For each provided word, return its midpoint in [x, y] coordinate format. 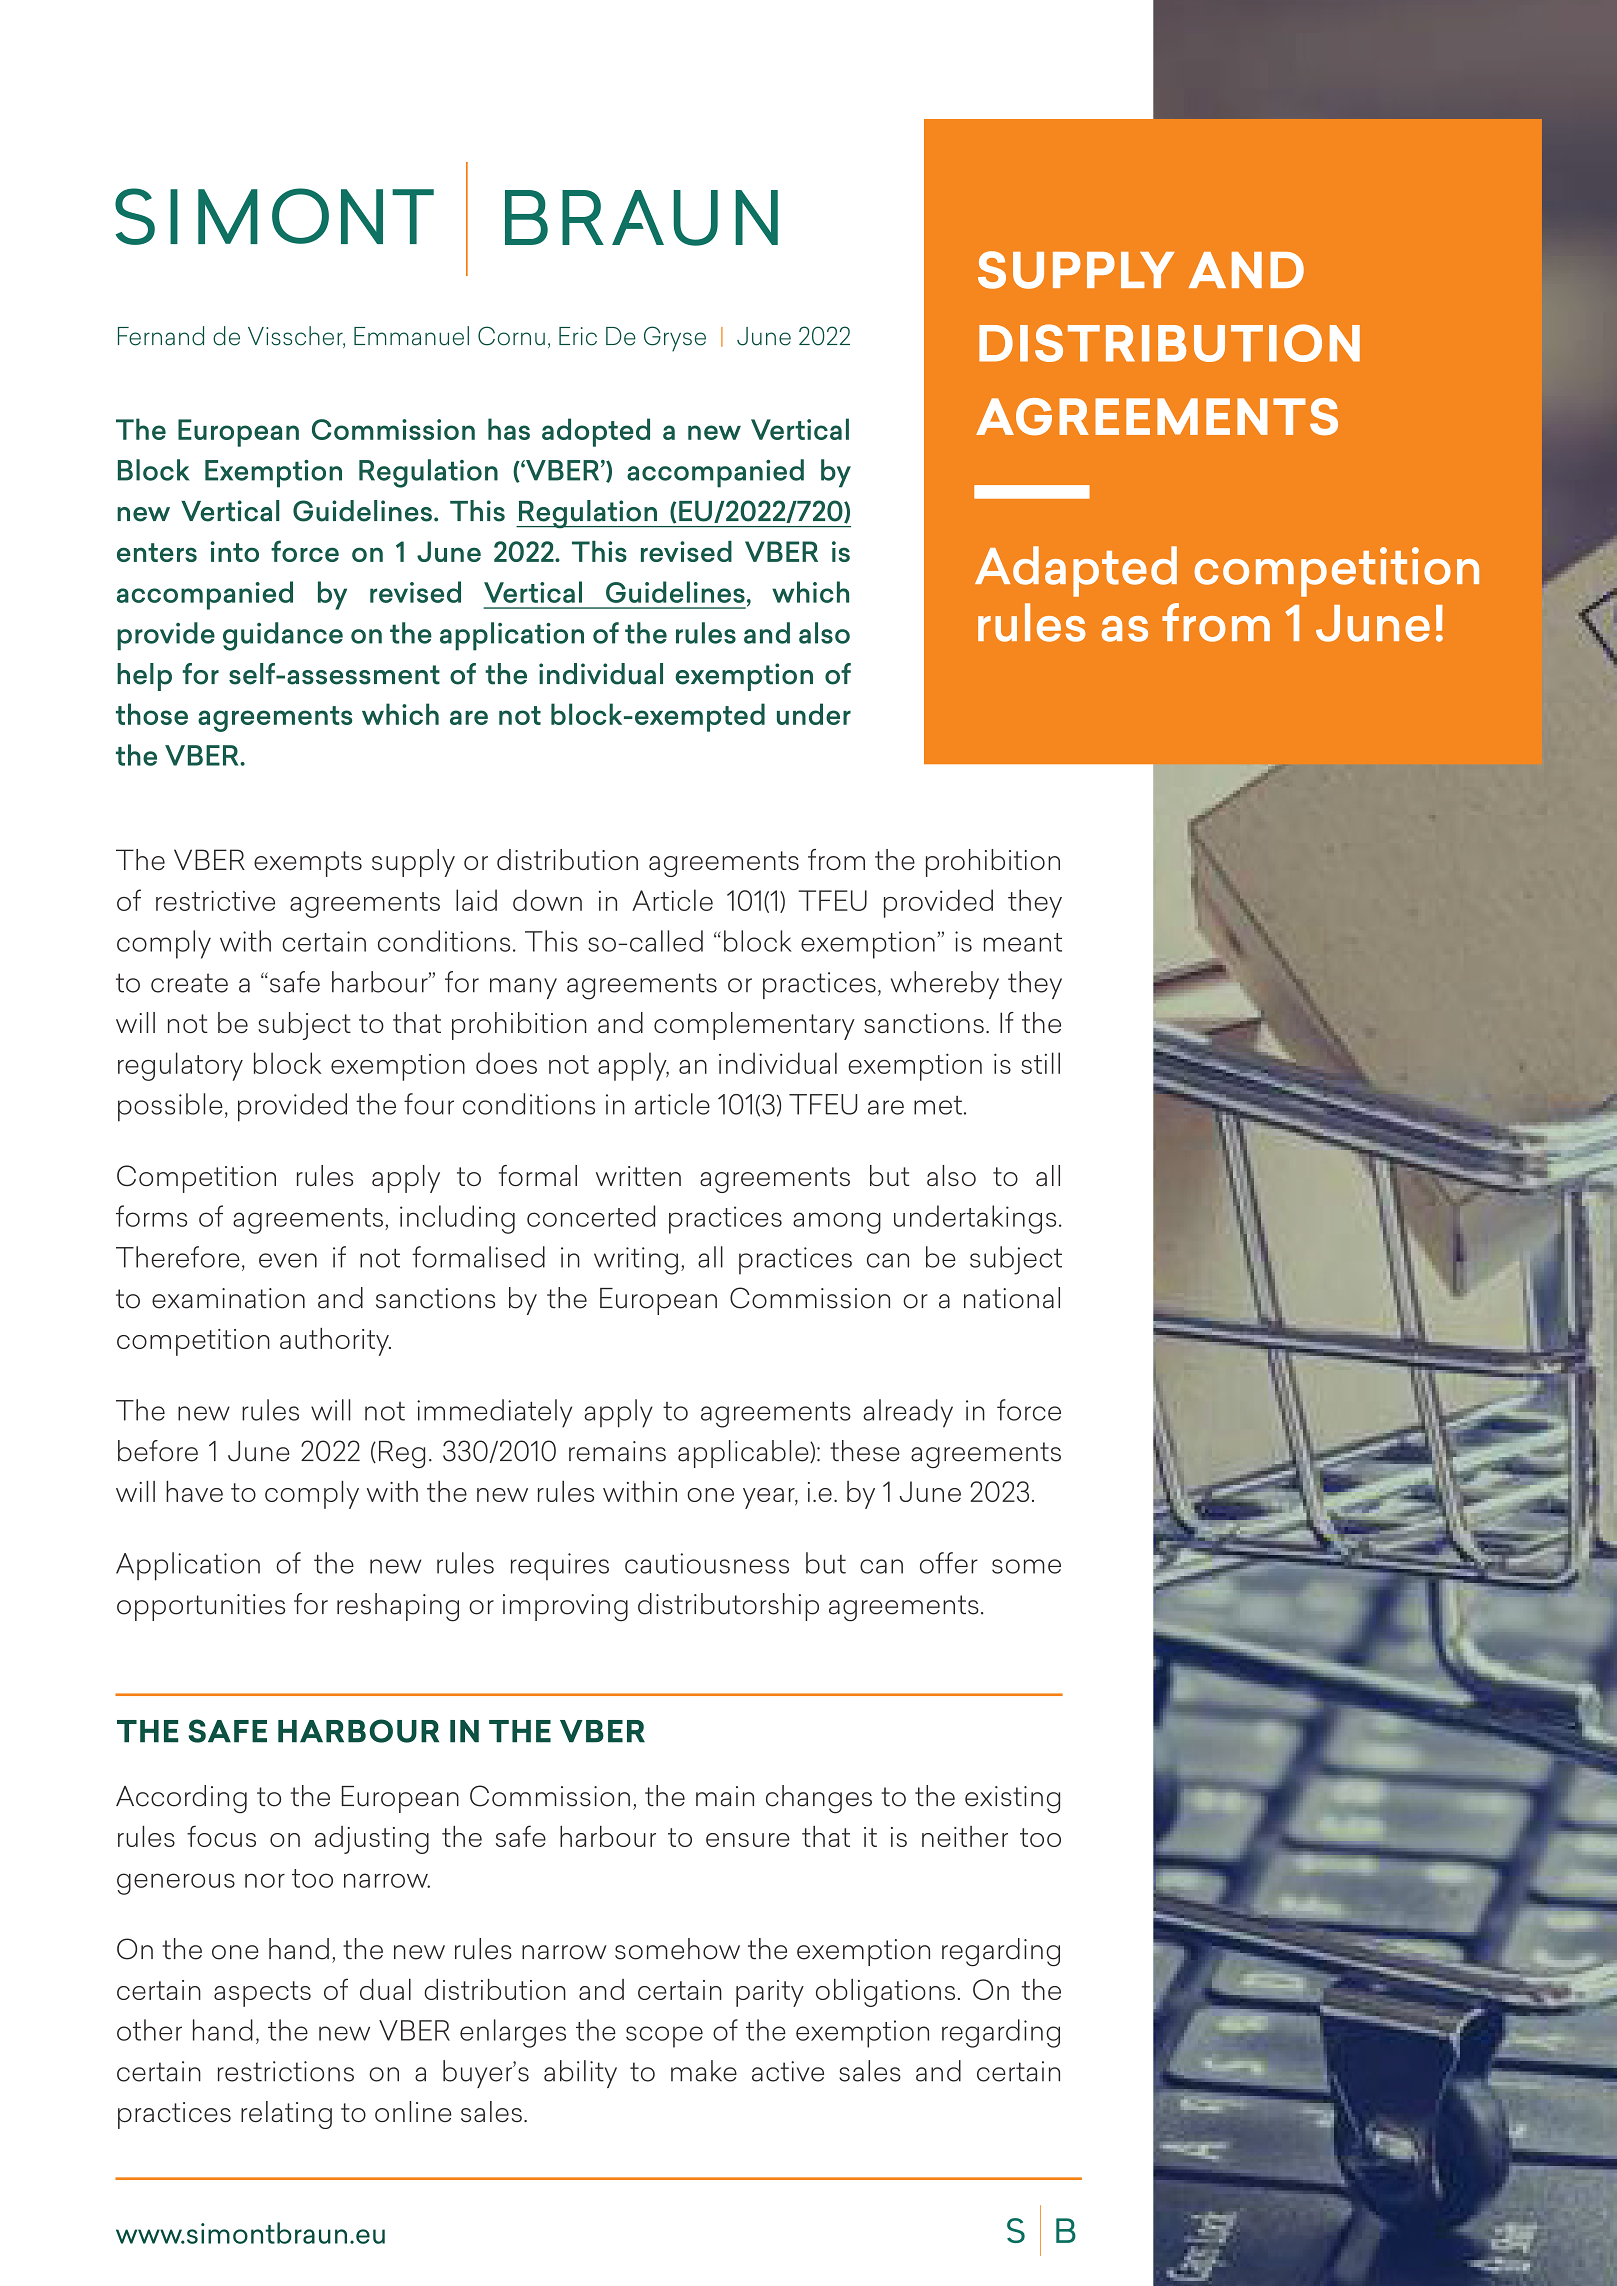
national [1012, 1298]
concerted [591, 1216]
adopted [596, 432]
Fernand [161, 336]
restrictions [286, 2071]
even [288, 1260]
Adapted [1076, 571]
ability [580, 2074]
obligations [885, 1993]
